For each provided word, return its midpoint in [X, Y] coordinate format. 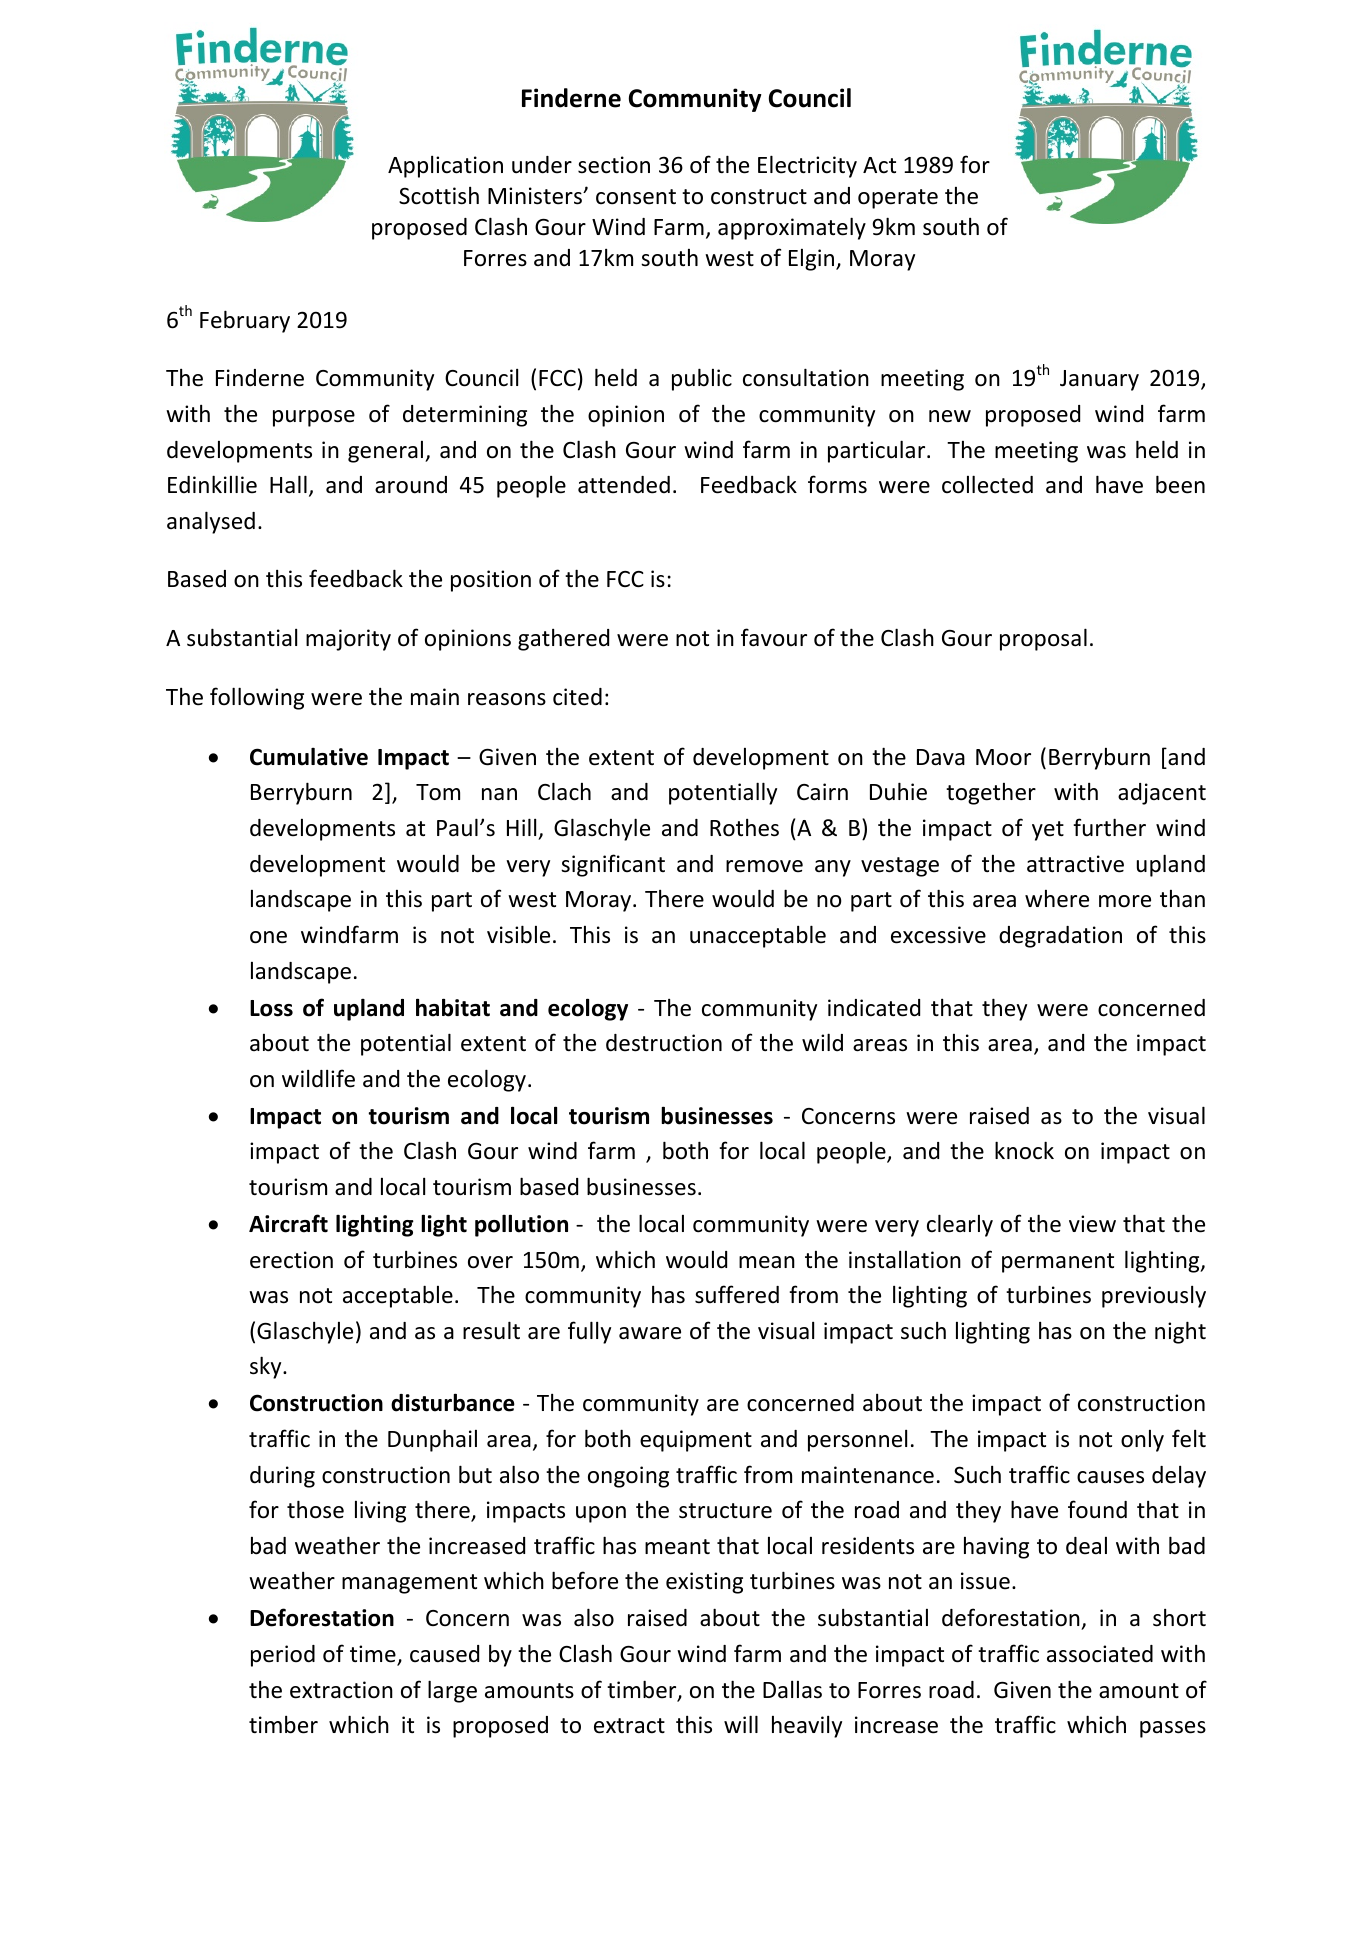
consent [636, 197]
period [283, 1656]
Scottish [439, 196]
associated [1100, 1654]
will [741, 1724]
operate [898, 199]
